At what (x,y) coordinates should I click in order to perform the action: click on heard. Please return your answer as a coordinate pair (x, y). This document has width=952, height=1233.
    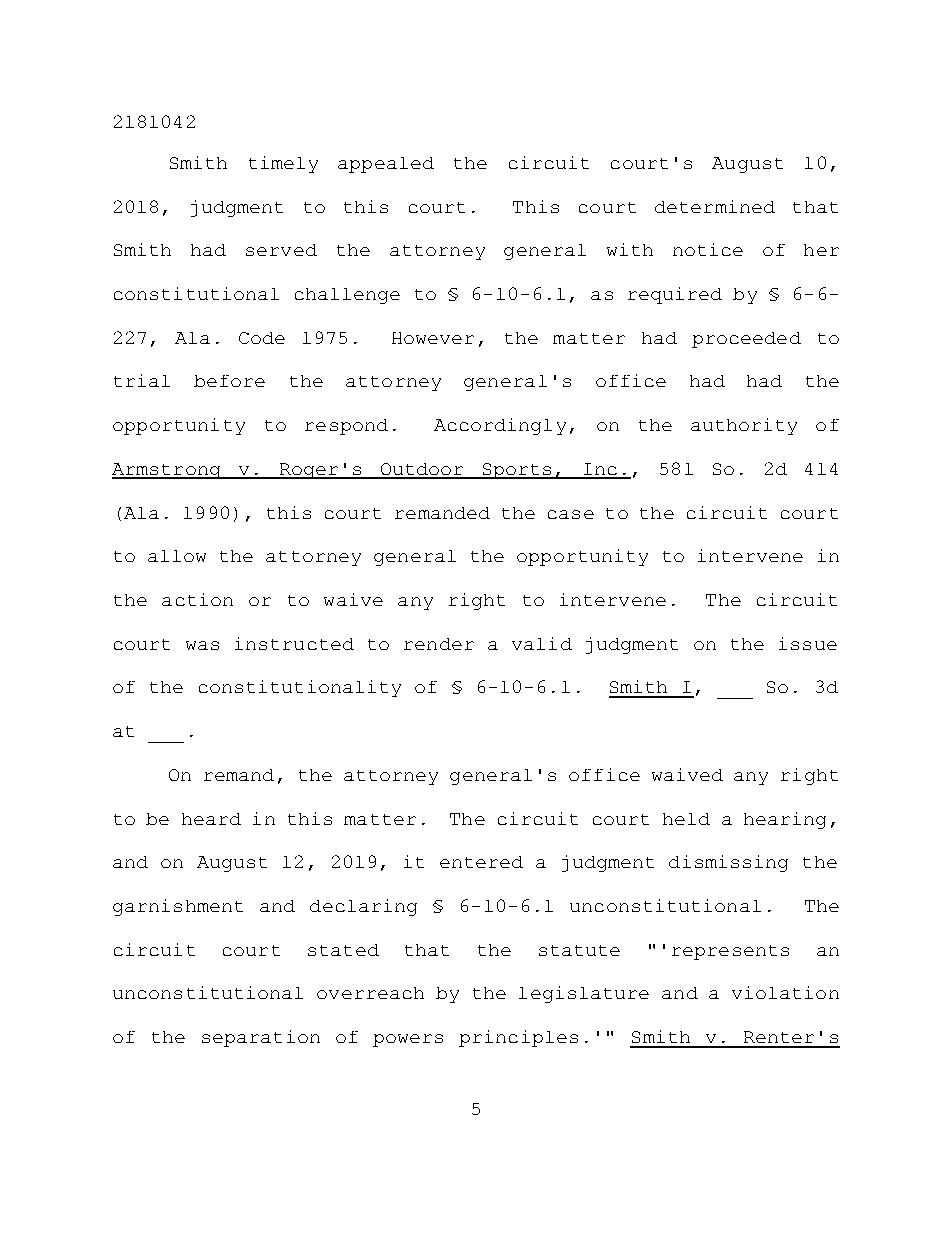
    Looking at the image, I should click on (211, 819).
